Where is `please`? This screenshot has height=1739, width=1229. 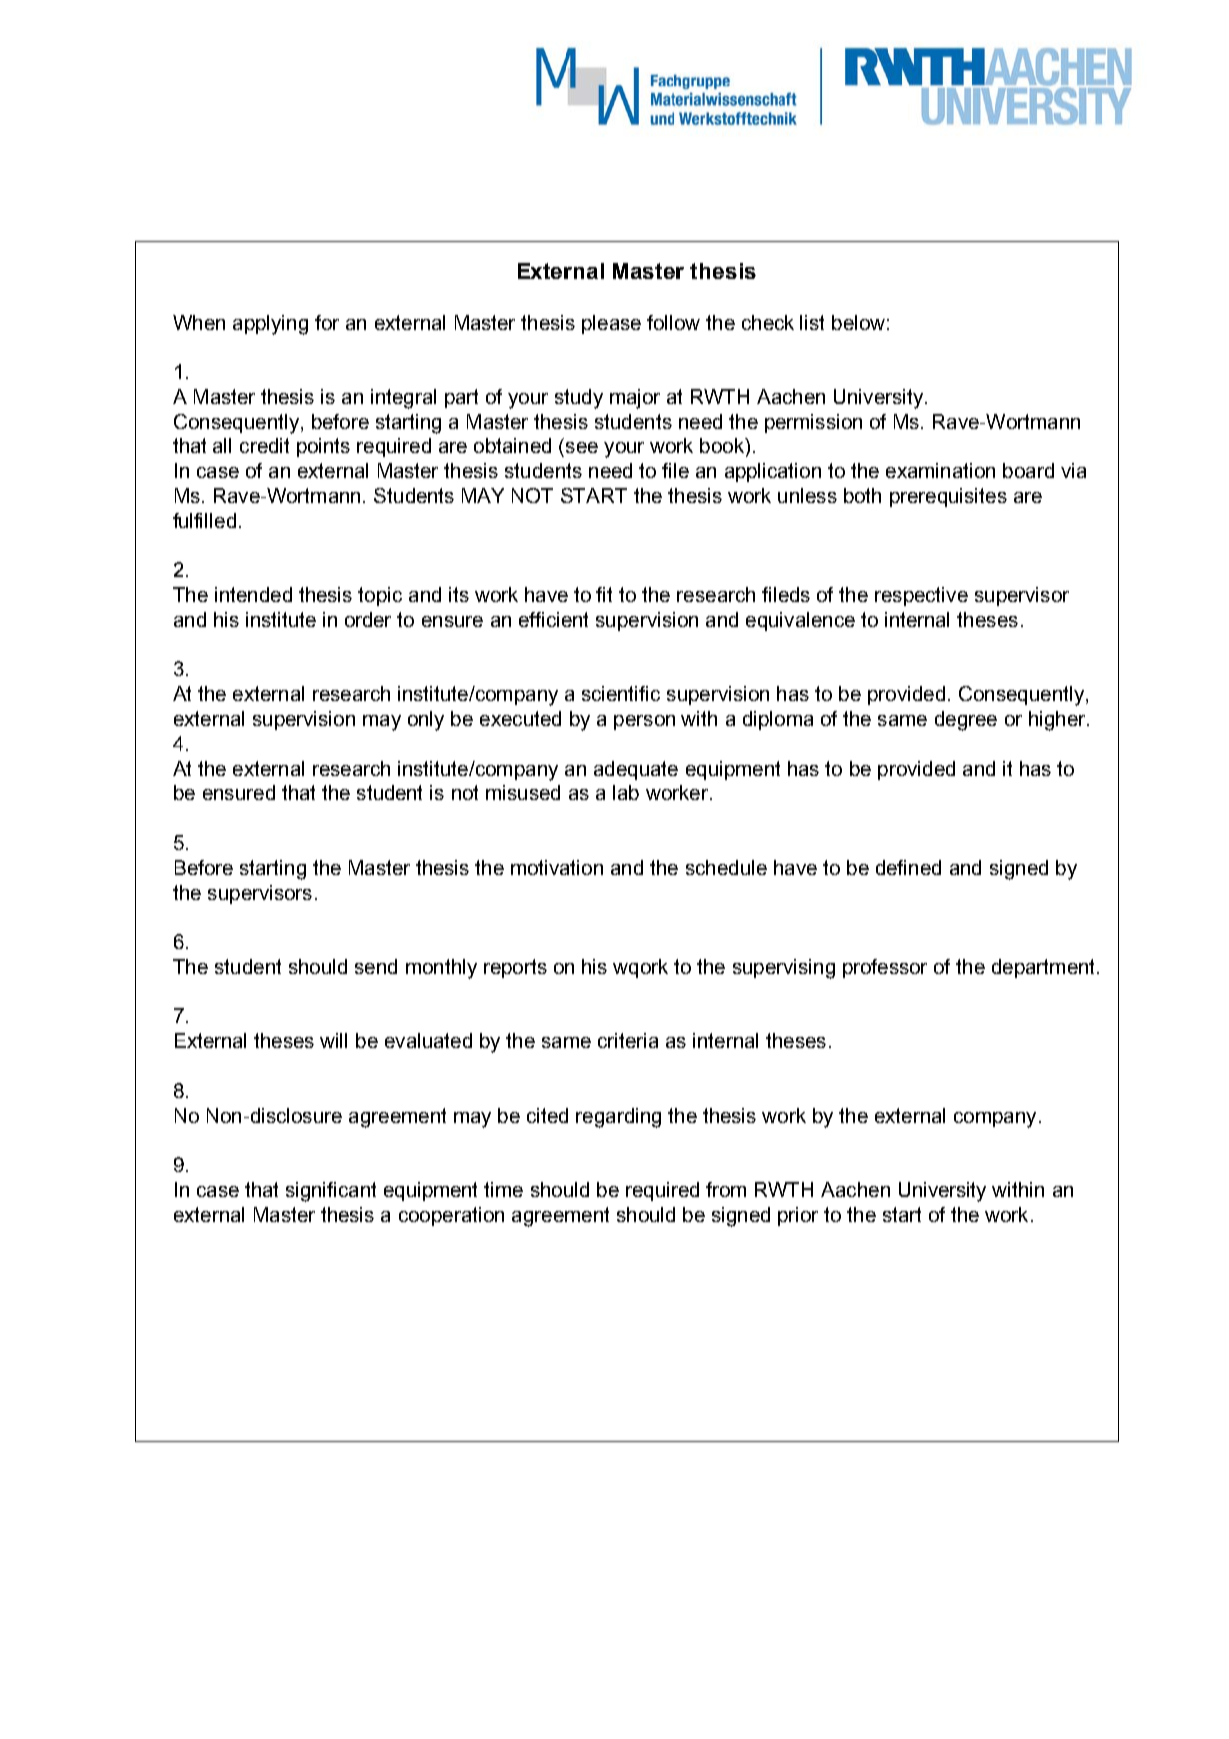
please is located at coordinates (611, 324).
